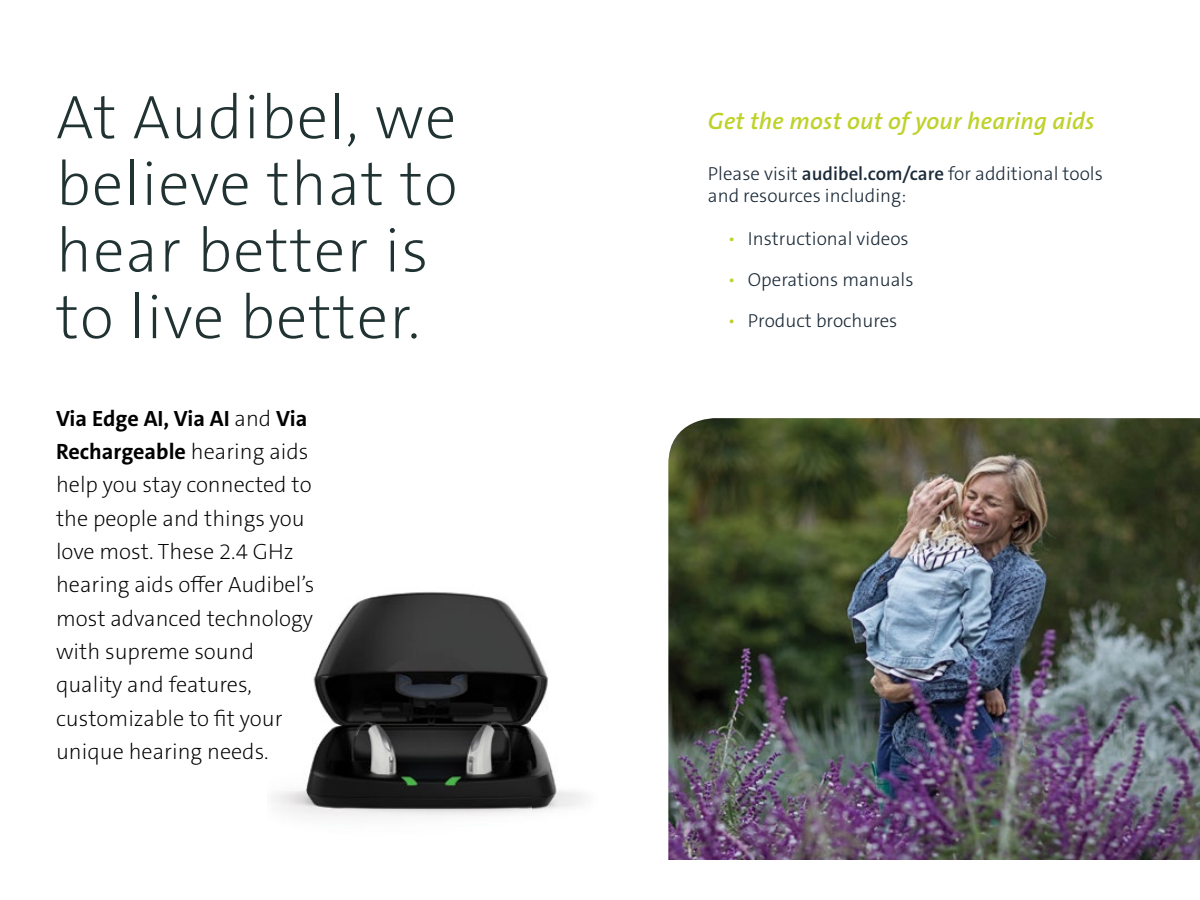  Describe the element at coordinates (121, 453) in the page. I see `Rechargeable` at that location.
